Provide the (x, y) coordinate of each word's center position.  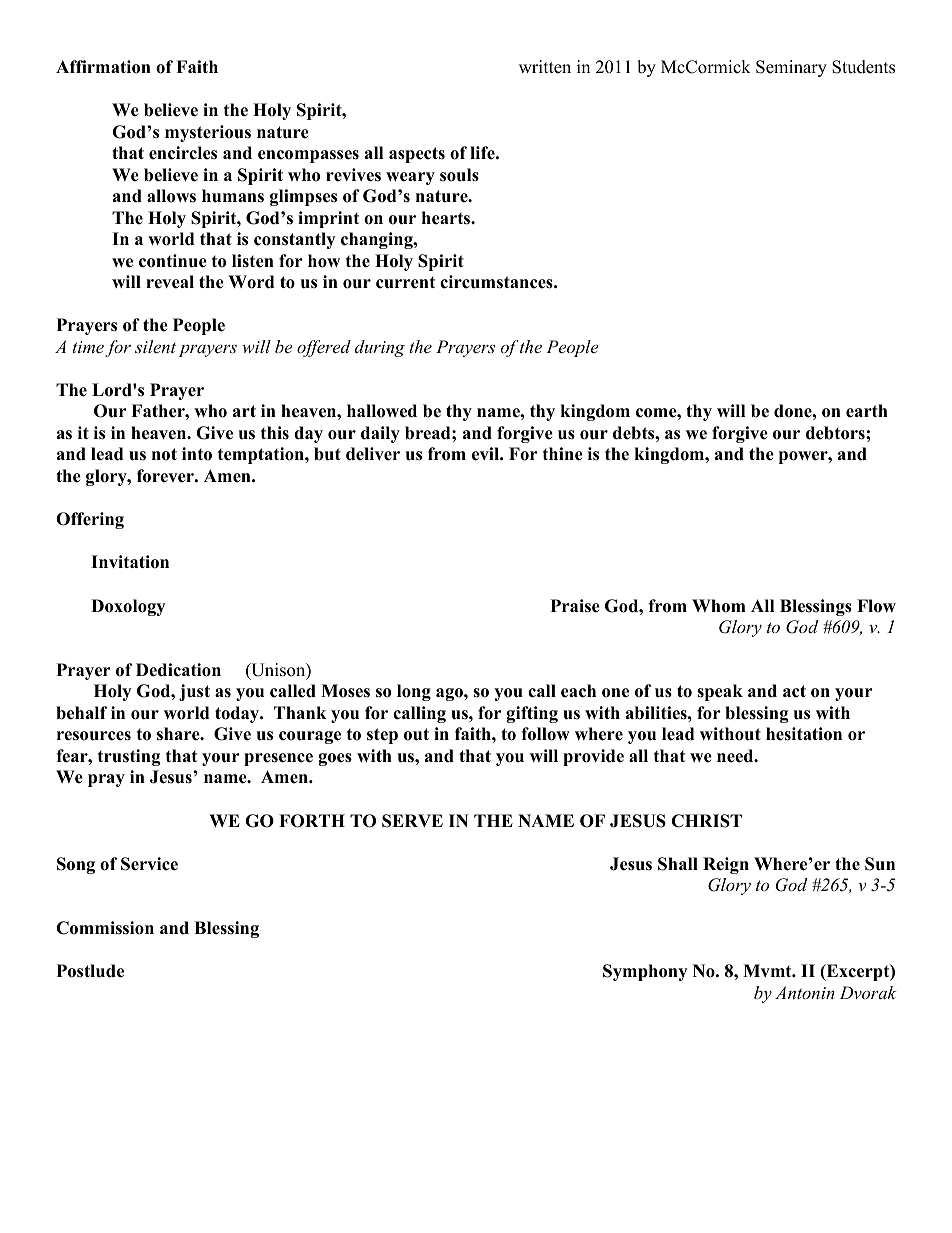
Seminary (791, 68)
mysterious (208, 133)
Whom (719, 606)
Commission (105, 928)
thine (563, 454)
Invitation (130, 562)
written (545, 67)
